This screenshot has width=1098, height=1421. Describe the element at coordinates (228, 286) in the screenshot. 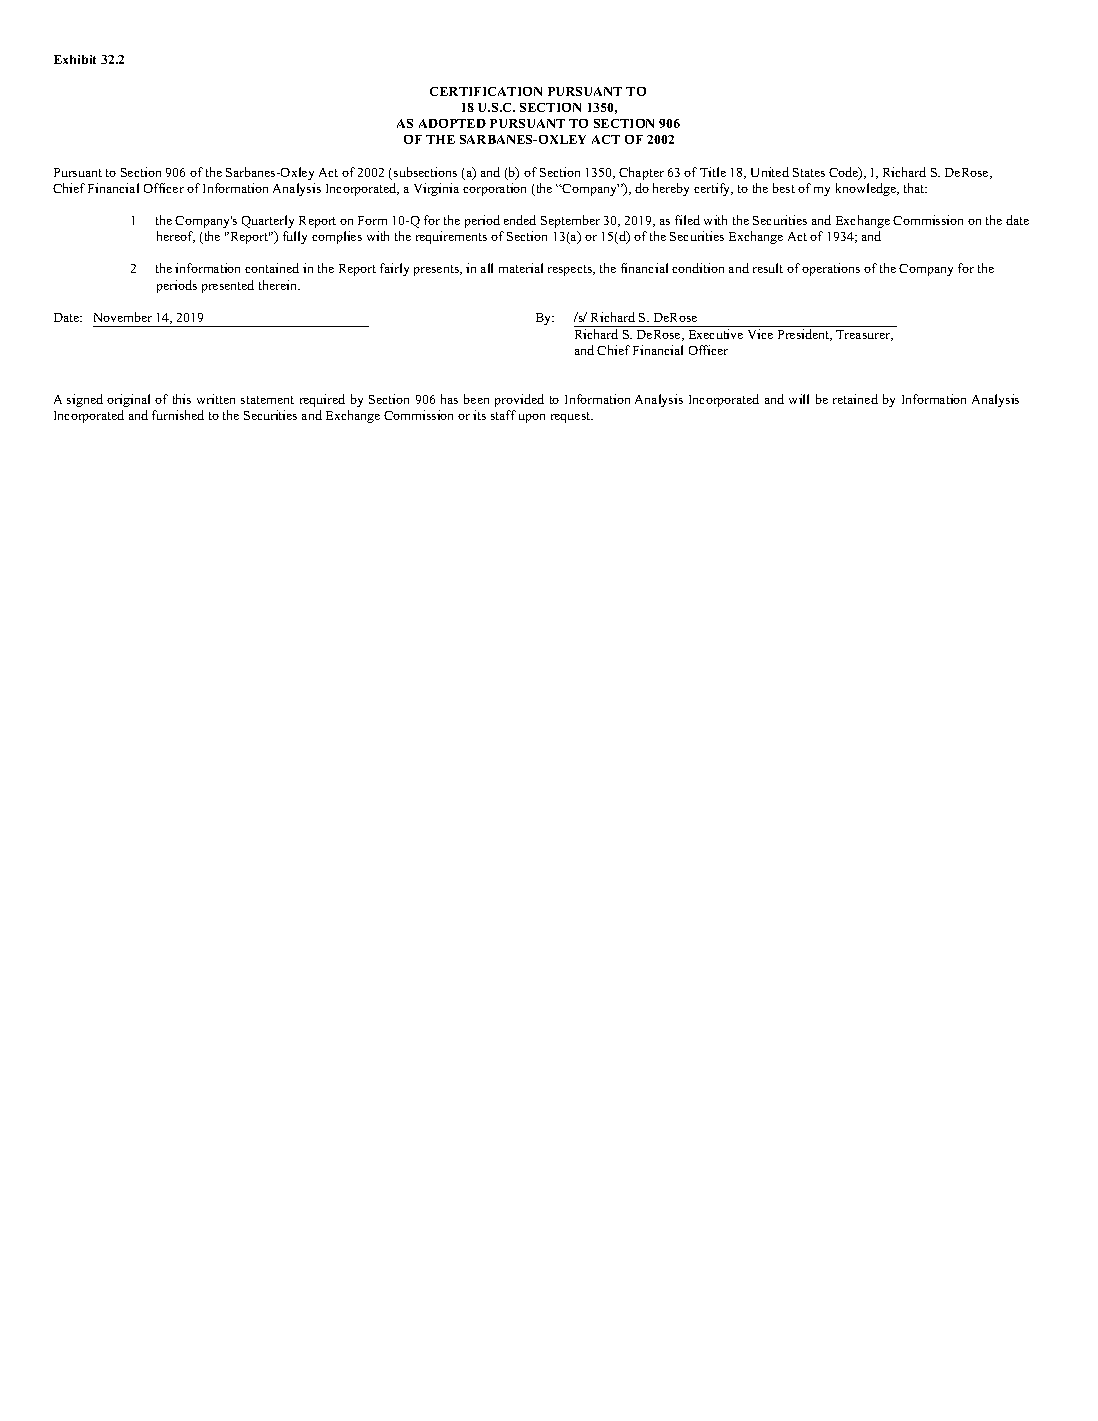

I see `presented` at that location.
